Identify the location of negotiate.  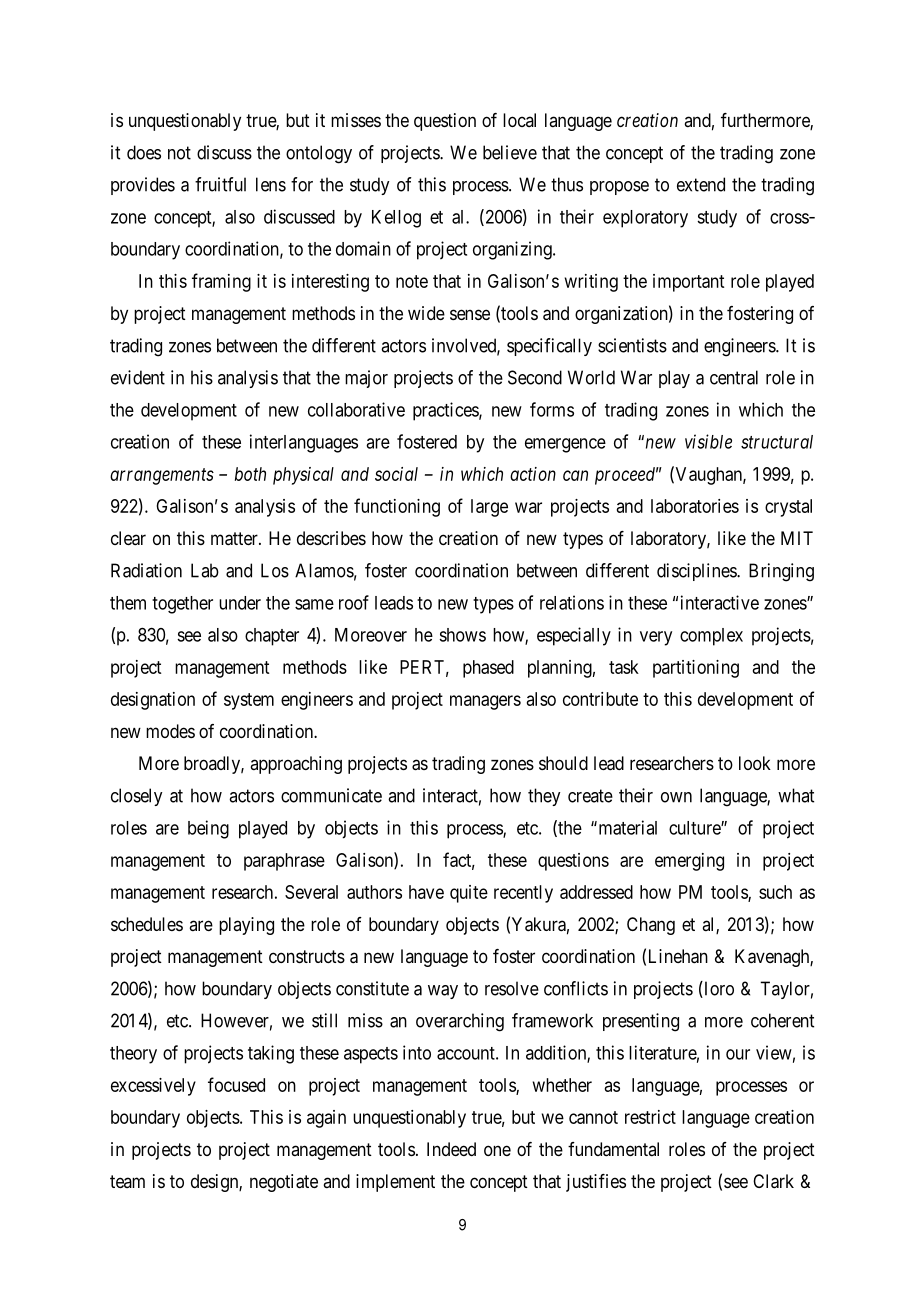
(284, 1183).
